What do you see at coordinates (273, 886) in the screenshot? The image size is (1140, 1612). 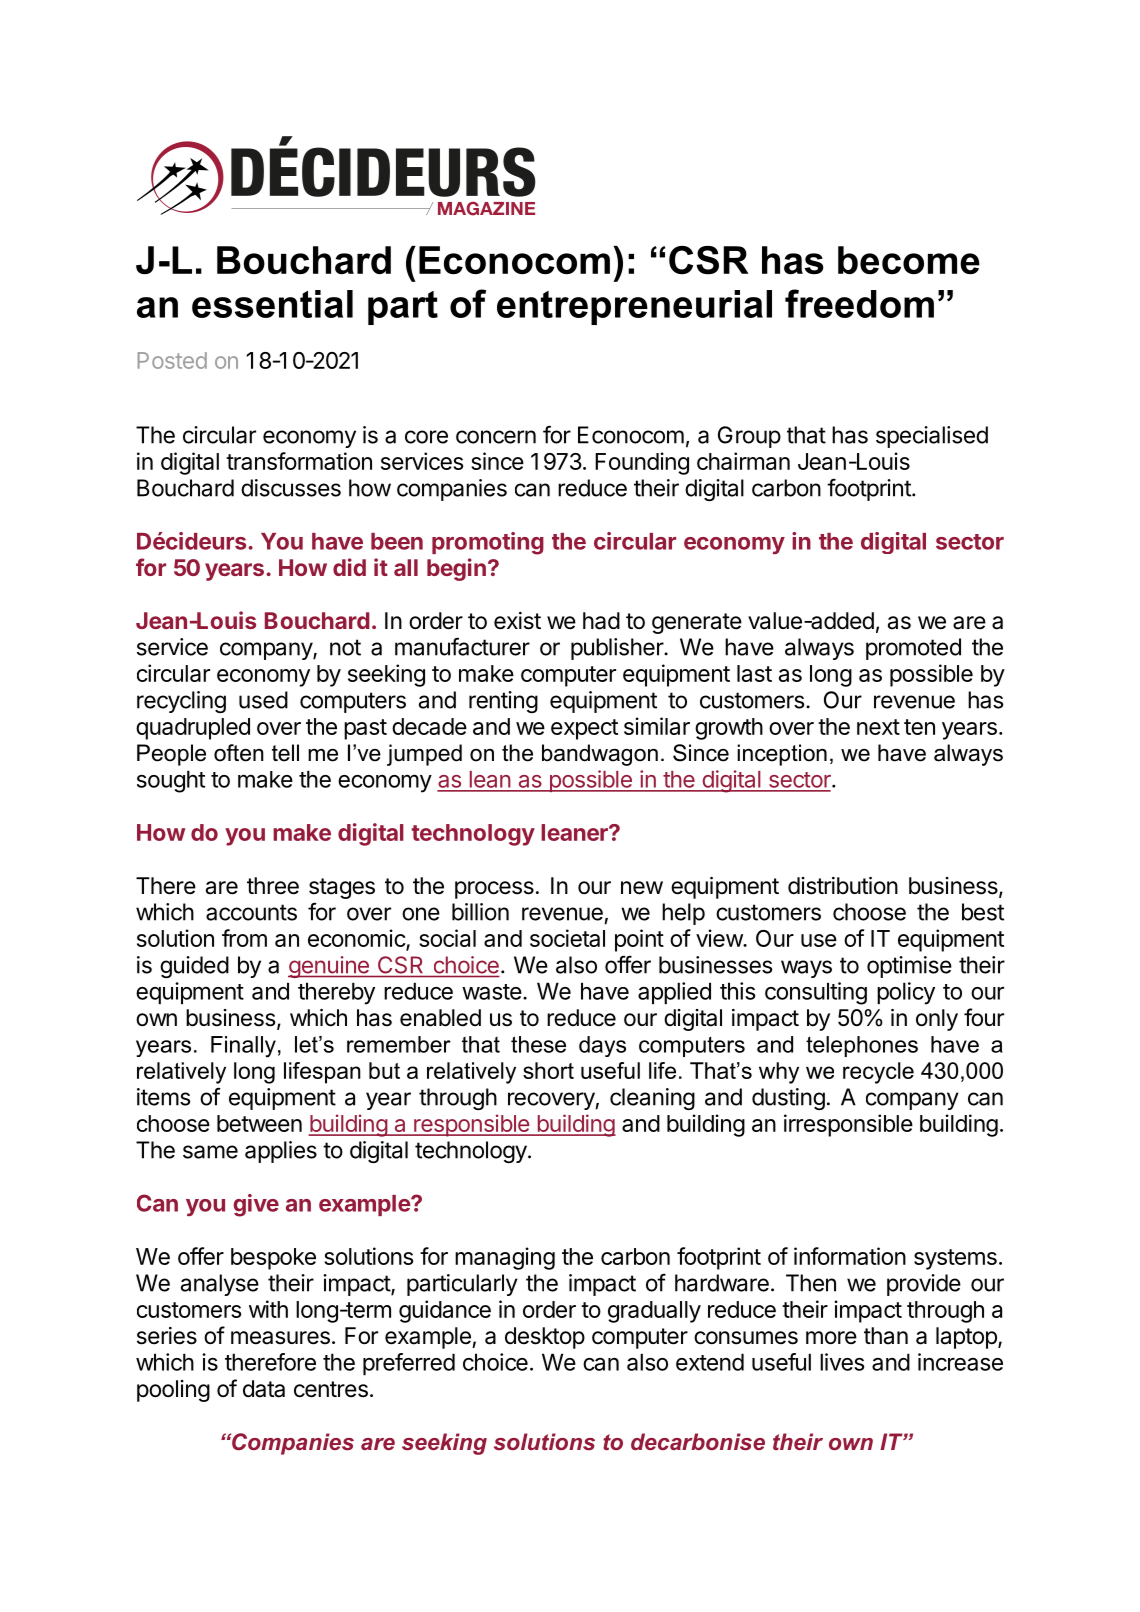 I see `three` at bounding box center [273, 886].
